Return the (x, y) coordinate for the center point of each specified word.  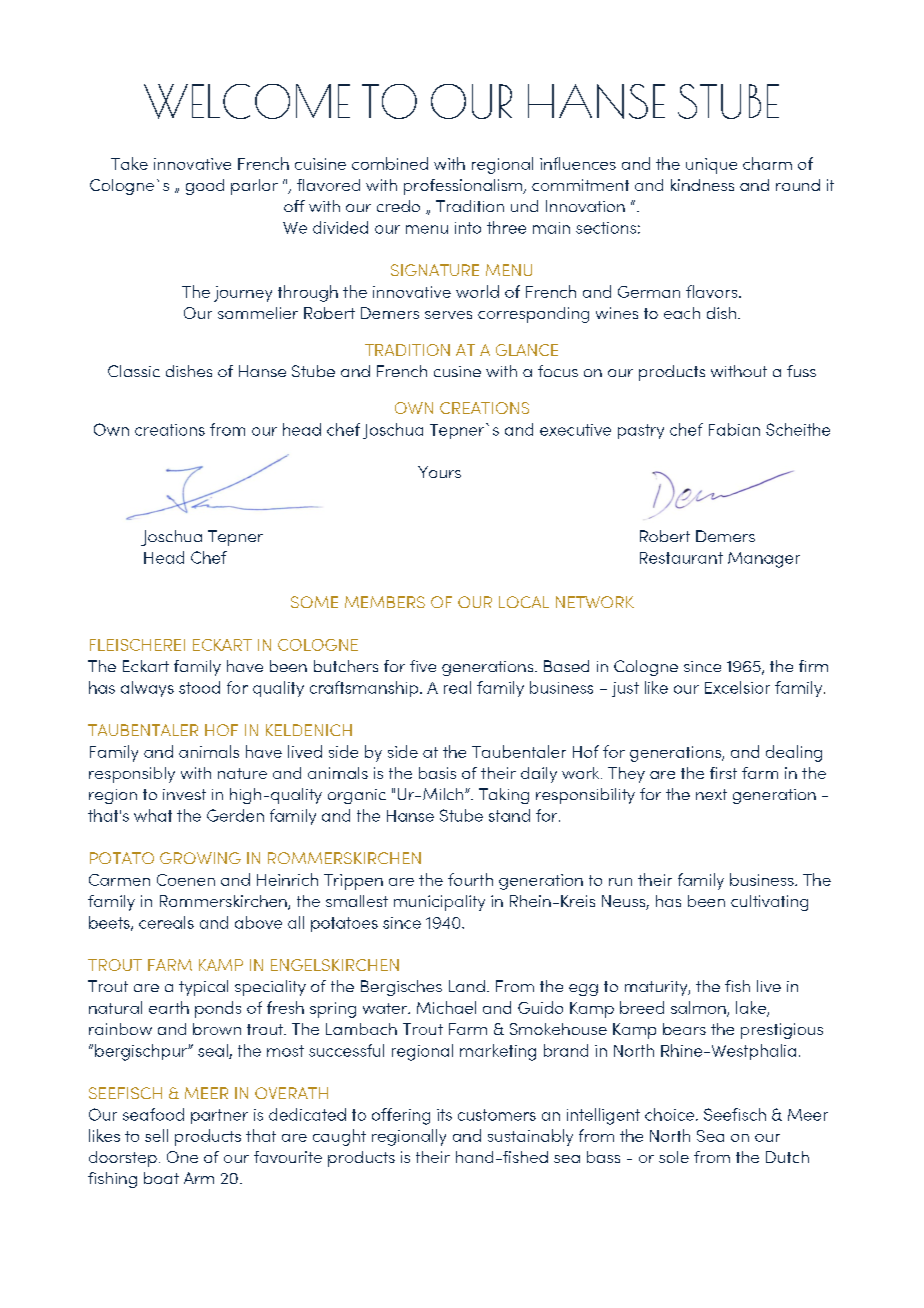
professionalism (464, 187)
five (423, 666)
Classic (134, 371)
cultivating (769, 903)
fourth (470, 879)
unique (711, 166)
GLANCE (527, 350)
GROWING (200, 858)
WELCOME (247, 101)
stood (199, 687)
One (182, 1157)
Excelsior (737, 687)
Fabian (734, 429)
